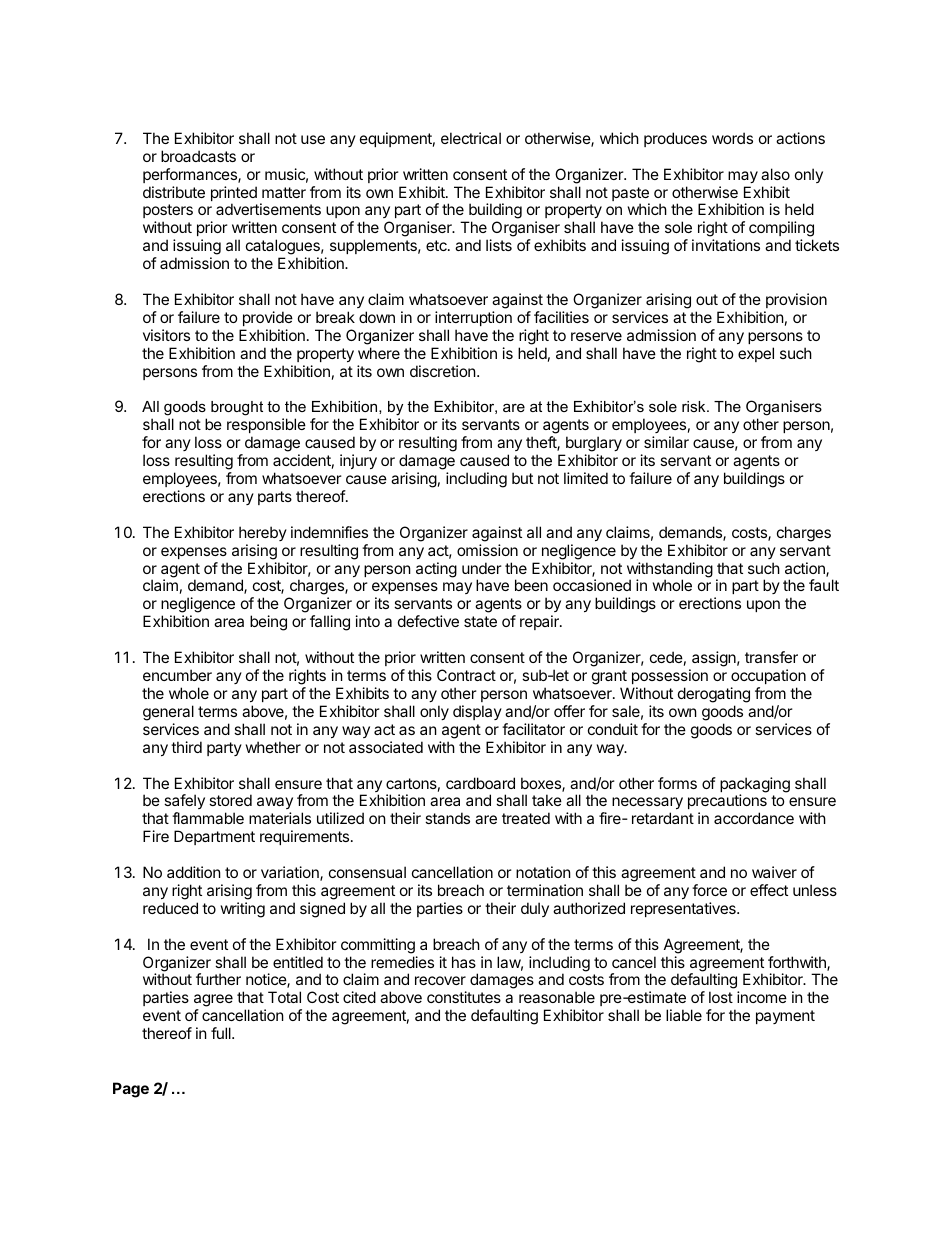 Image resolution: width=952 pixels, height=1233 pixels. Describe the element at coordinates (166, 335) in the screenshot. I see `visitors` at that location.
